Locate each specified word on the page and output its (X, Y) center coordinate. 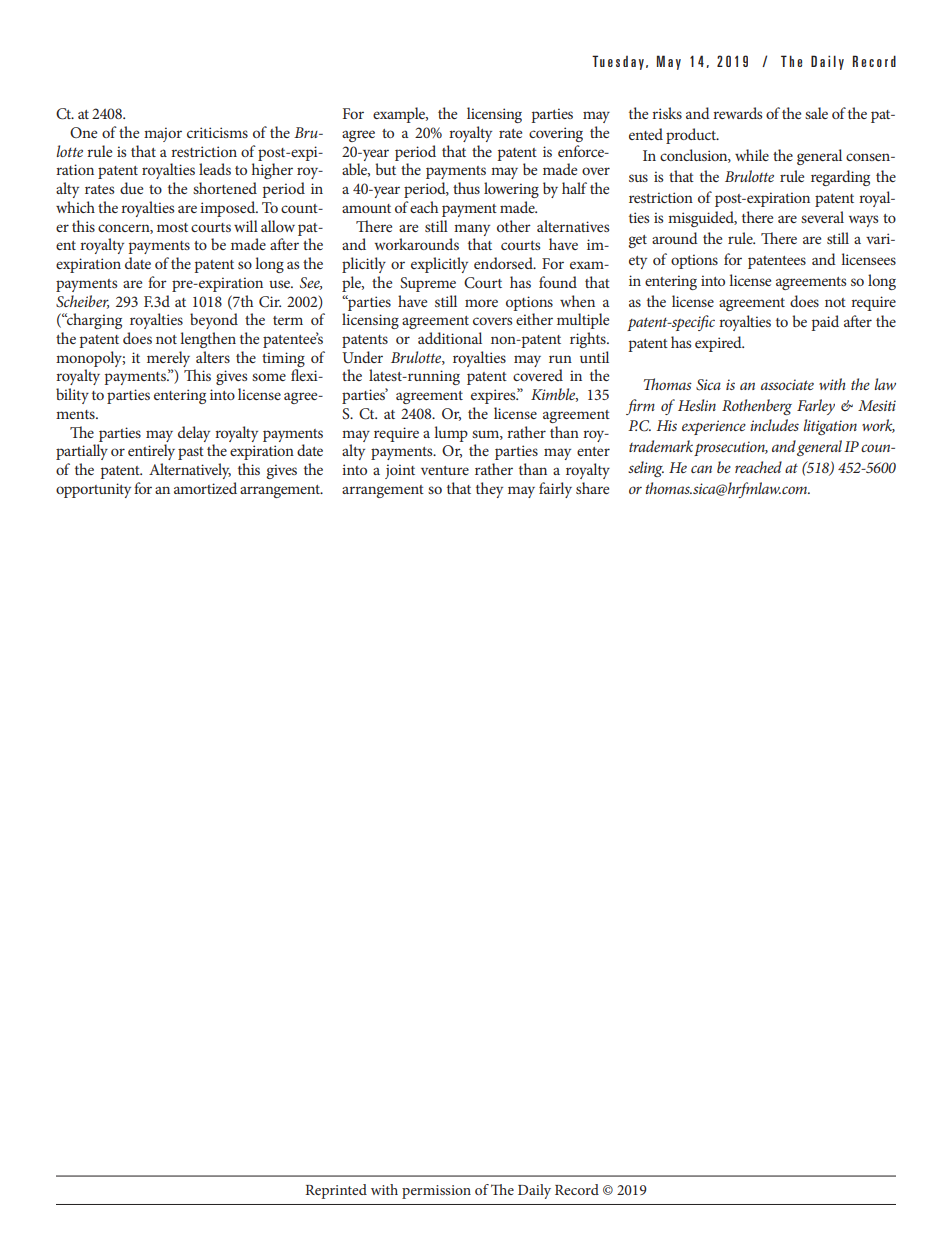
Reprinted (336, 1191)
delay (194, 434)
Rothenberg (757, 407)
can (701, 469)
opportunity (93, 490)
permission (436, 1192)
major (163, 134)
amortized (205, 488)
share (592, 488)
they (489, 490)
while (752, 155)
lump (451, 434)
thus (466, 188)
